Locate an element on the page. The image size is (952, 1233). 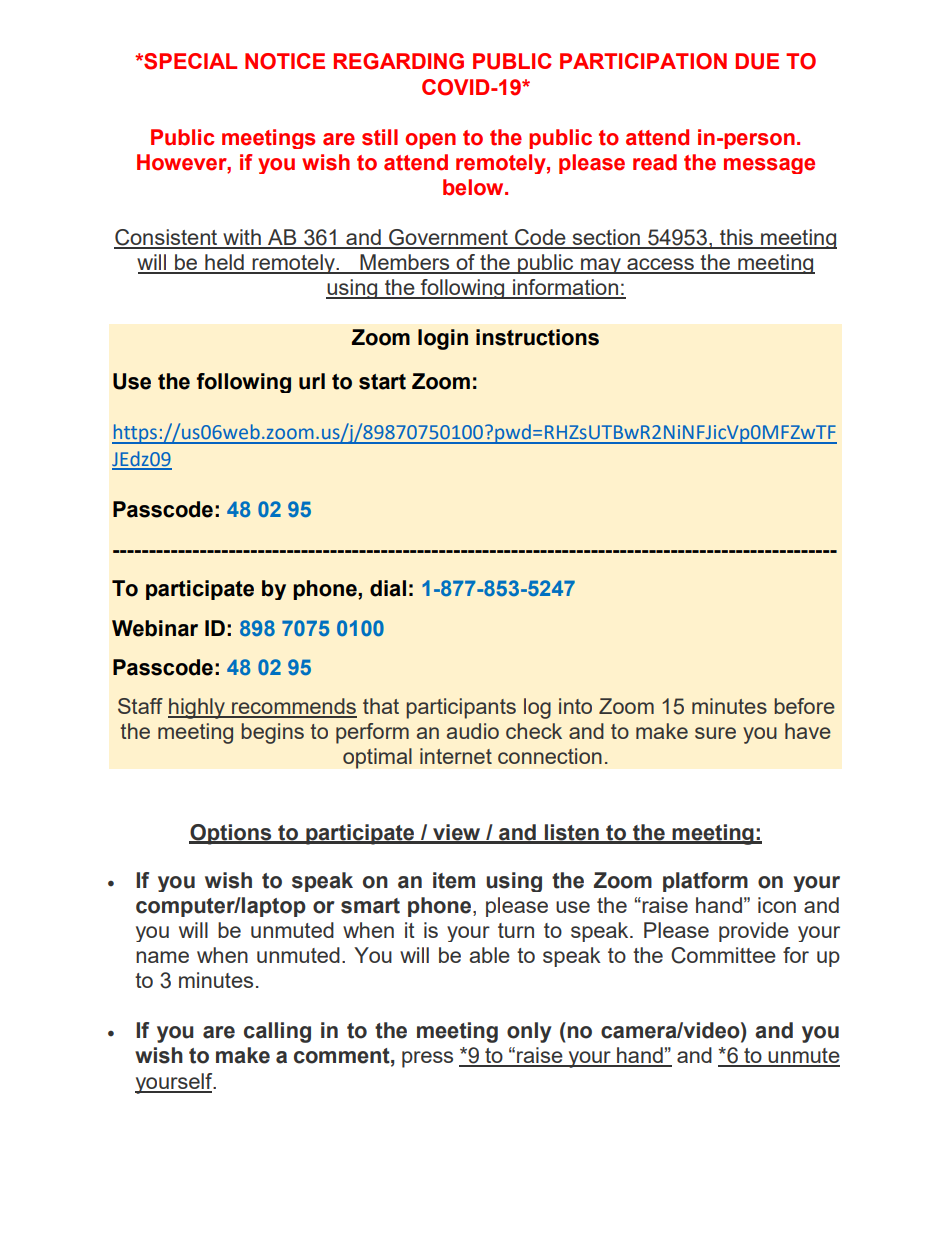
access is located at coordinates (660, 265).
